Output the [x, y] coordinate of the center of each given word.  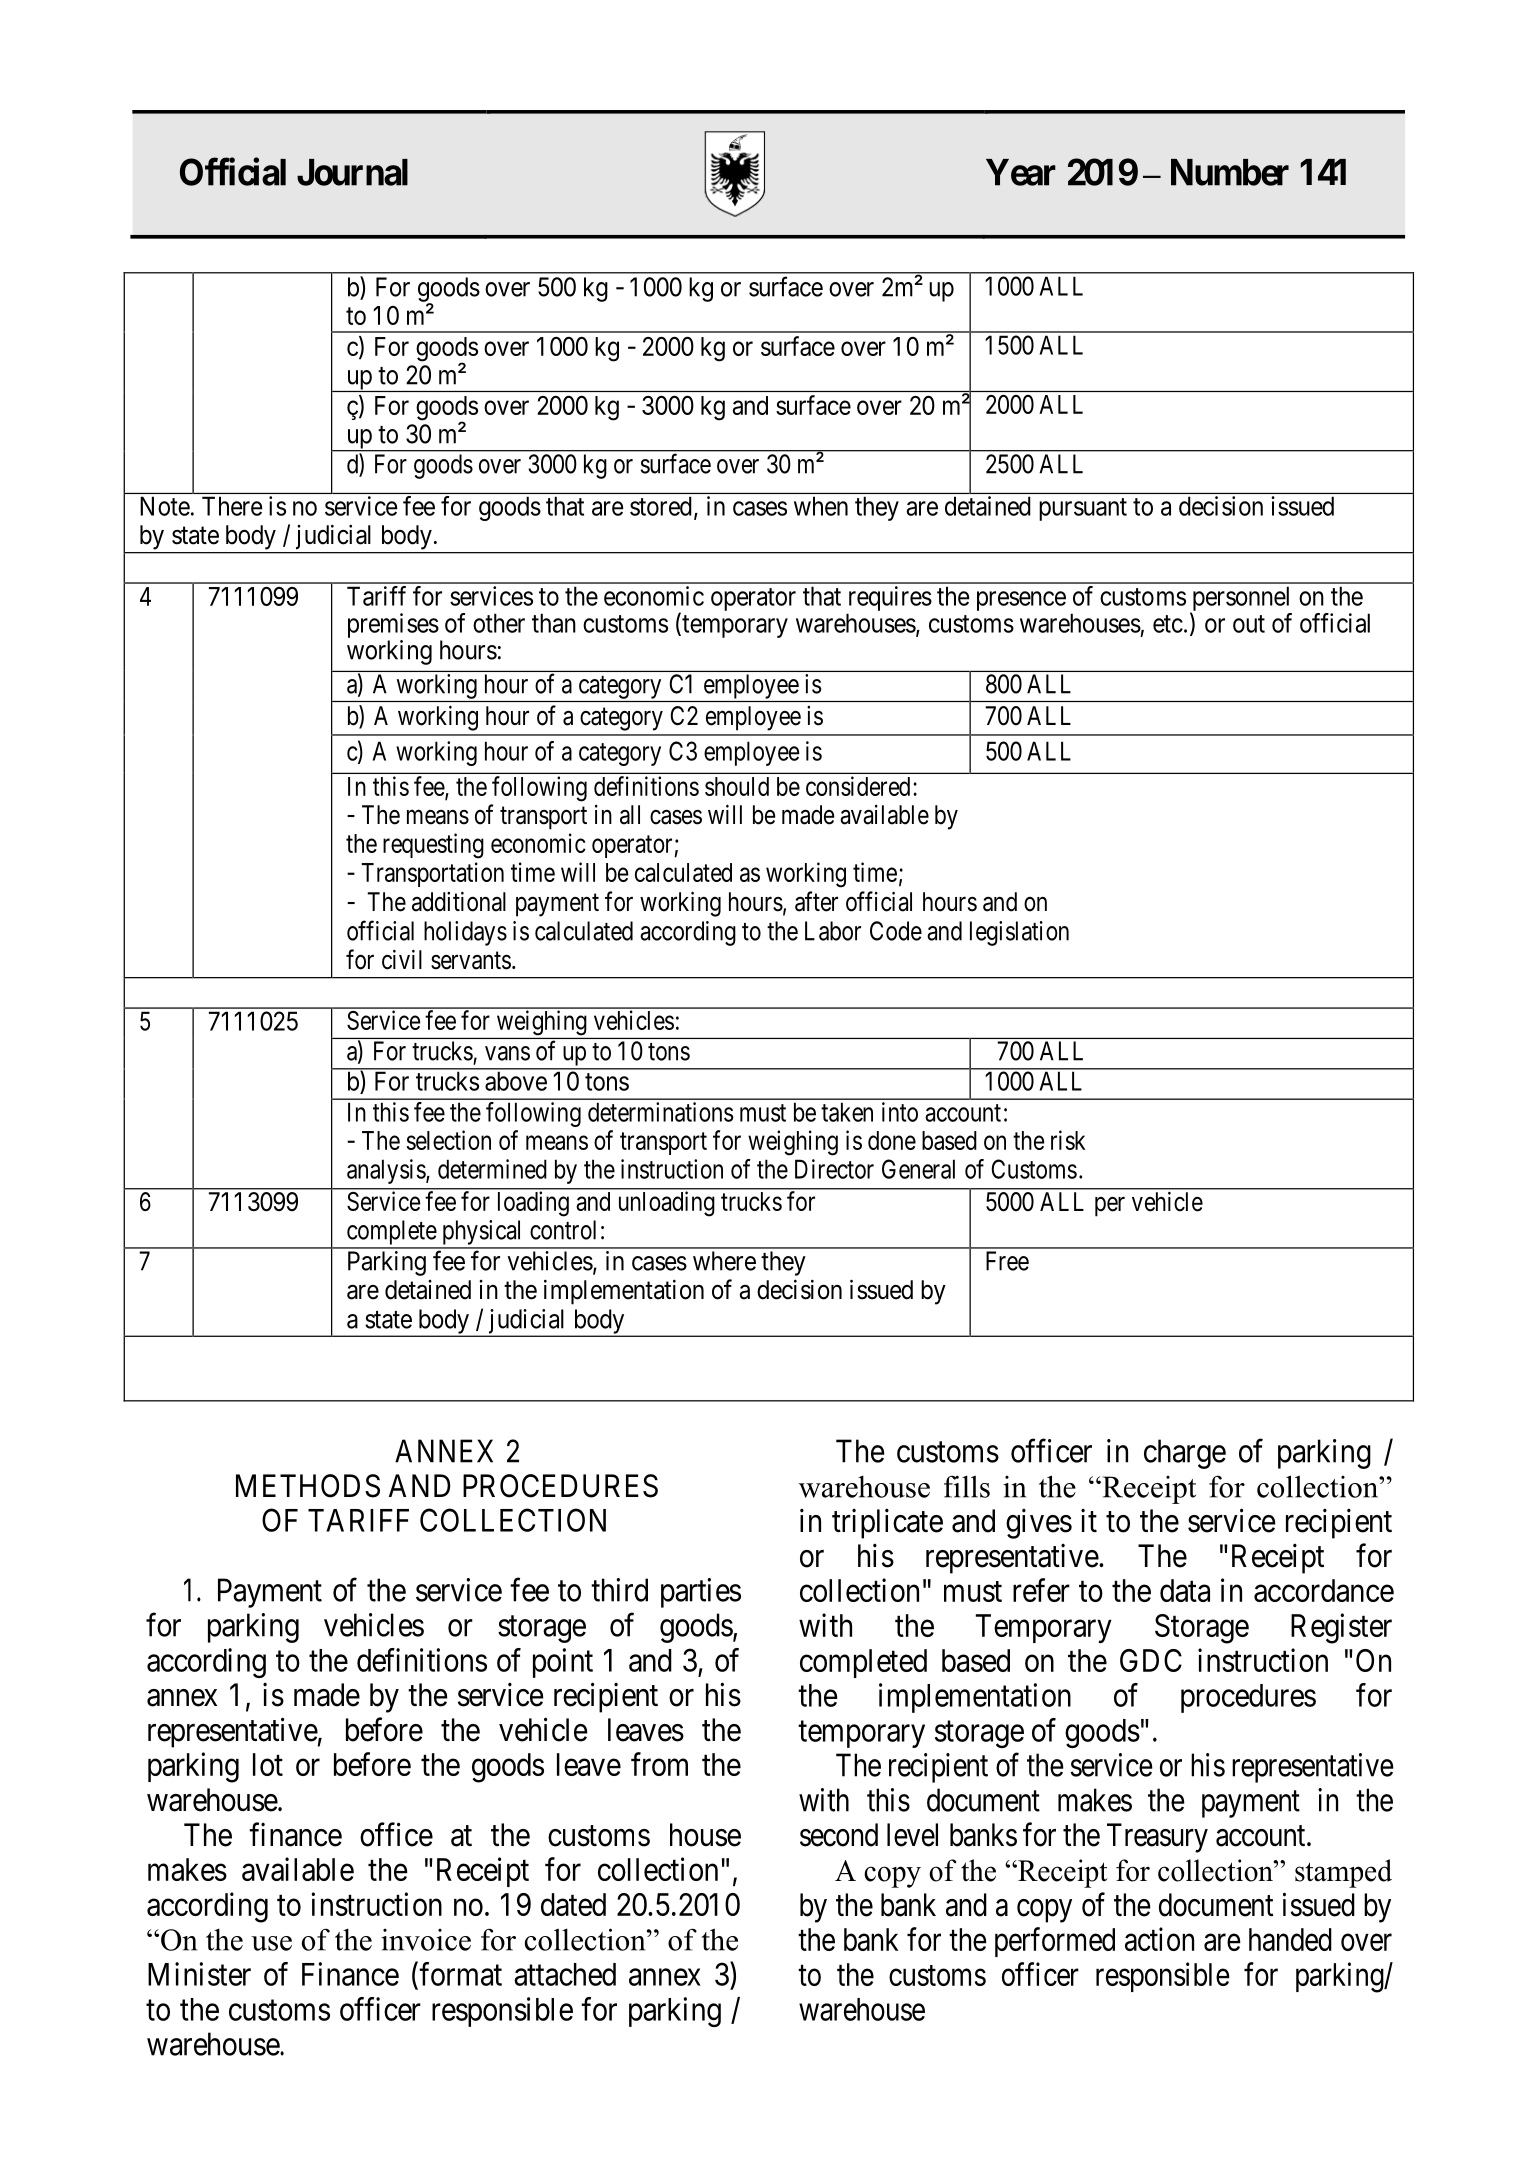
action [1159, 1939]
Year [1021, 172]
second [839, 1835]
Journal [352, 172]
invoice [426, 1940]
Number [1230, 172]
